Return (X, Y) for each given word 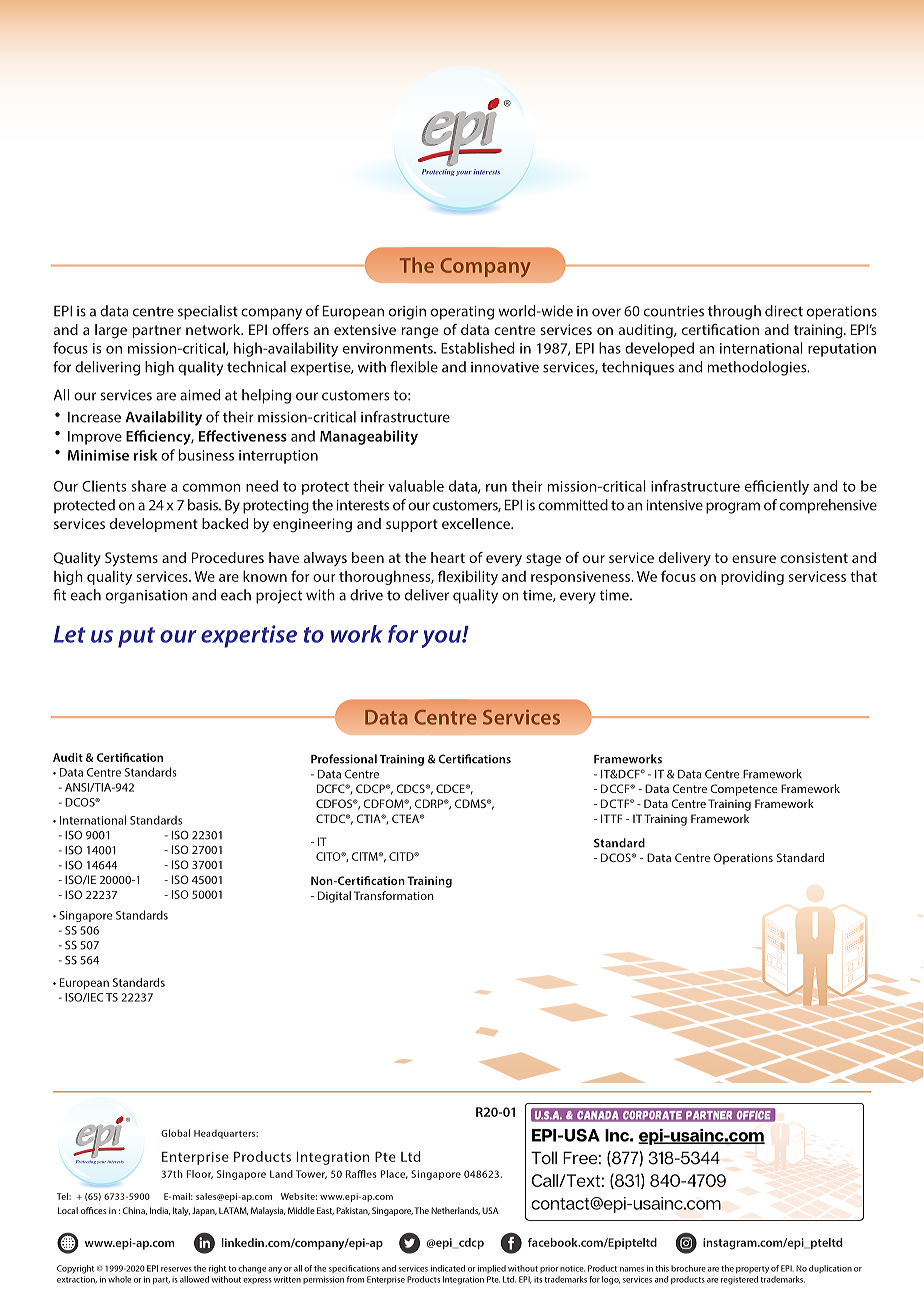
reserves (176, 1269)
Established (477, 348)
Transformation (394, 895)
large (111, 331)
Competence (744, 790)
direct (784, 311)
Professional (344, 759)
